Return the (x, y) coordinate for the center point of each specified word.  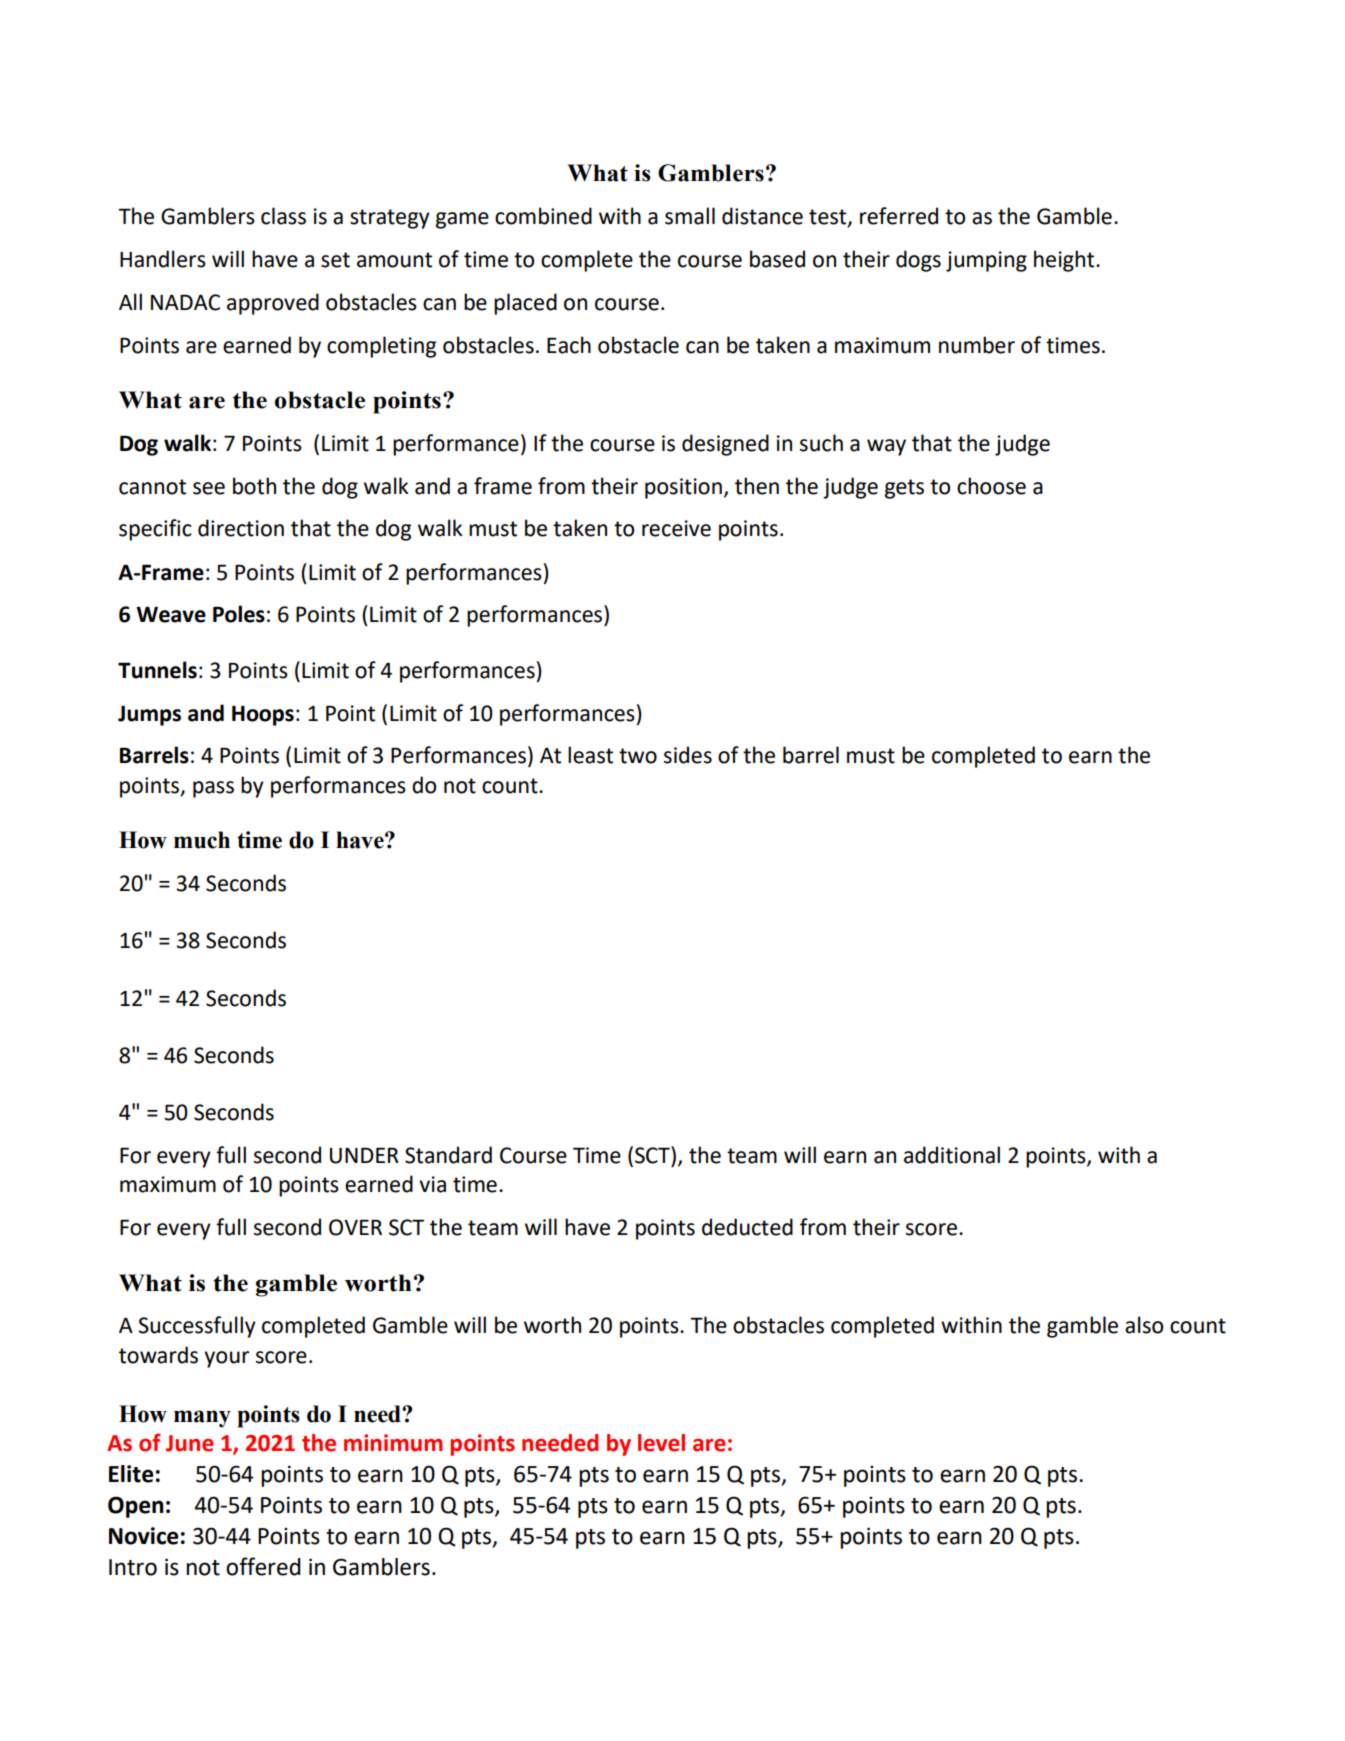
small (690, 216)
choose (991, 486)
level (661, 1443)
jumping (986, 261)
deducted (747, 1227)
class (283, 216)
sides (688, 755)
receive (676, 528)
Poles (239, 614)
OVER (355, 1227)
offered (263, 1566)
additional (952, 1155)
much (202, 840)
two (638, 756)
